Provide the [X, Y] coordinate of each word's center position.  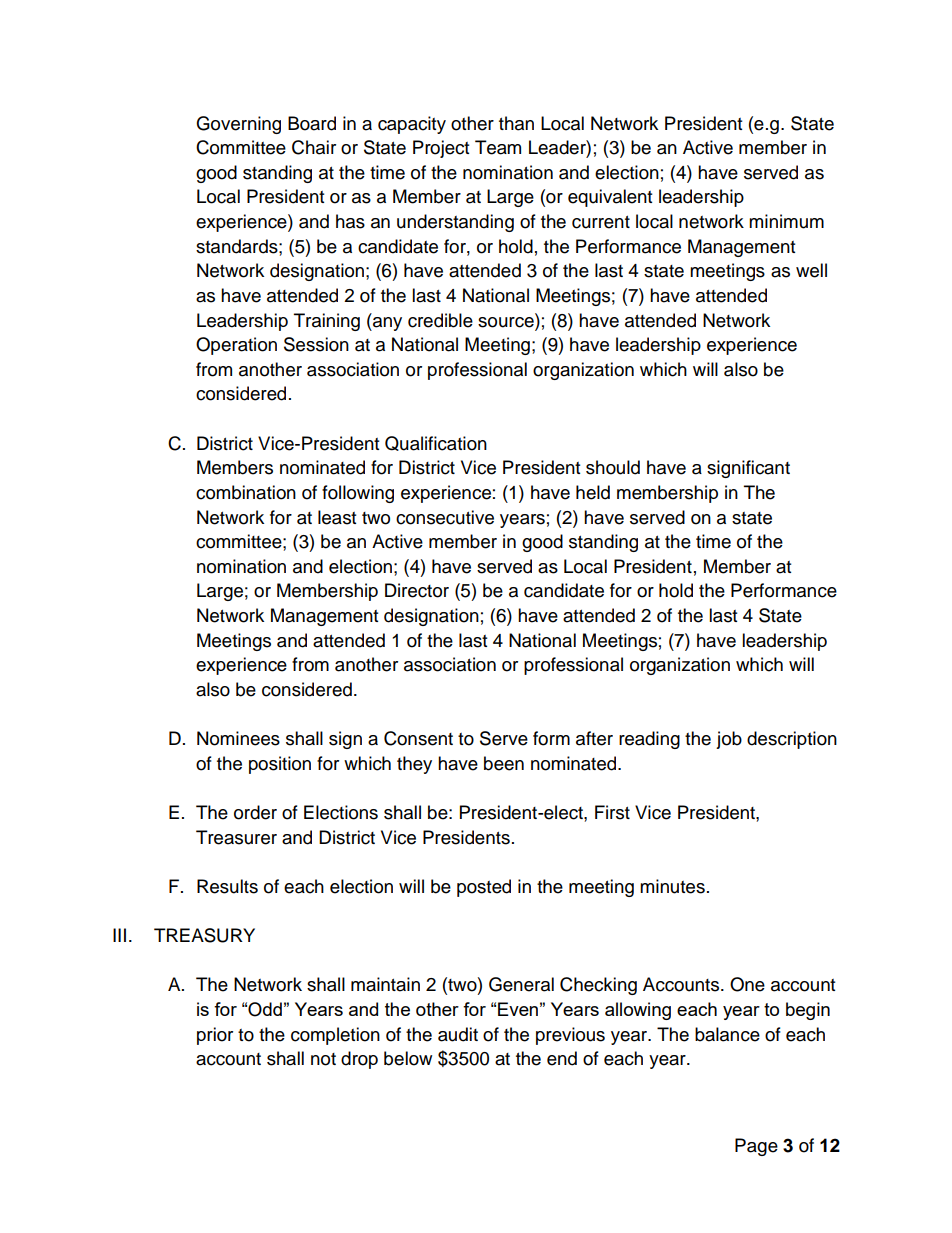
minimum [786, 221]
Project [441, 149]
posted [484, 888]
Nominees [238, 738]
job [729, 740]
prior [215, 1036]
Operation [236, 346]
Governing [238, 125]
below [408, 1058]
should [613, 467]
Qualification [436, 443]
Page [756, 1147]
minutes [672, 886]
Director [417, 590]
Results [227, 886]
